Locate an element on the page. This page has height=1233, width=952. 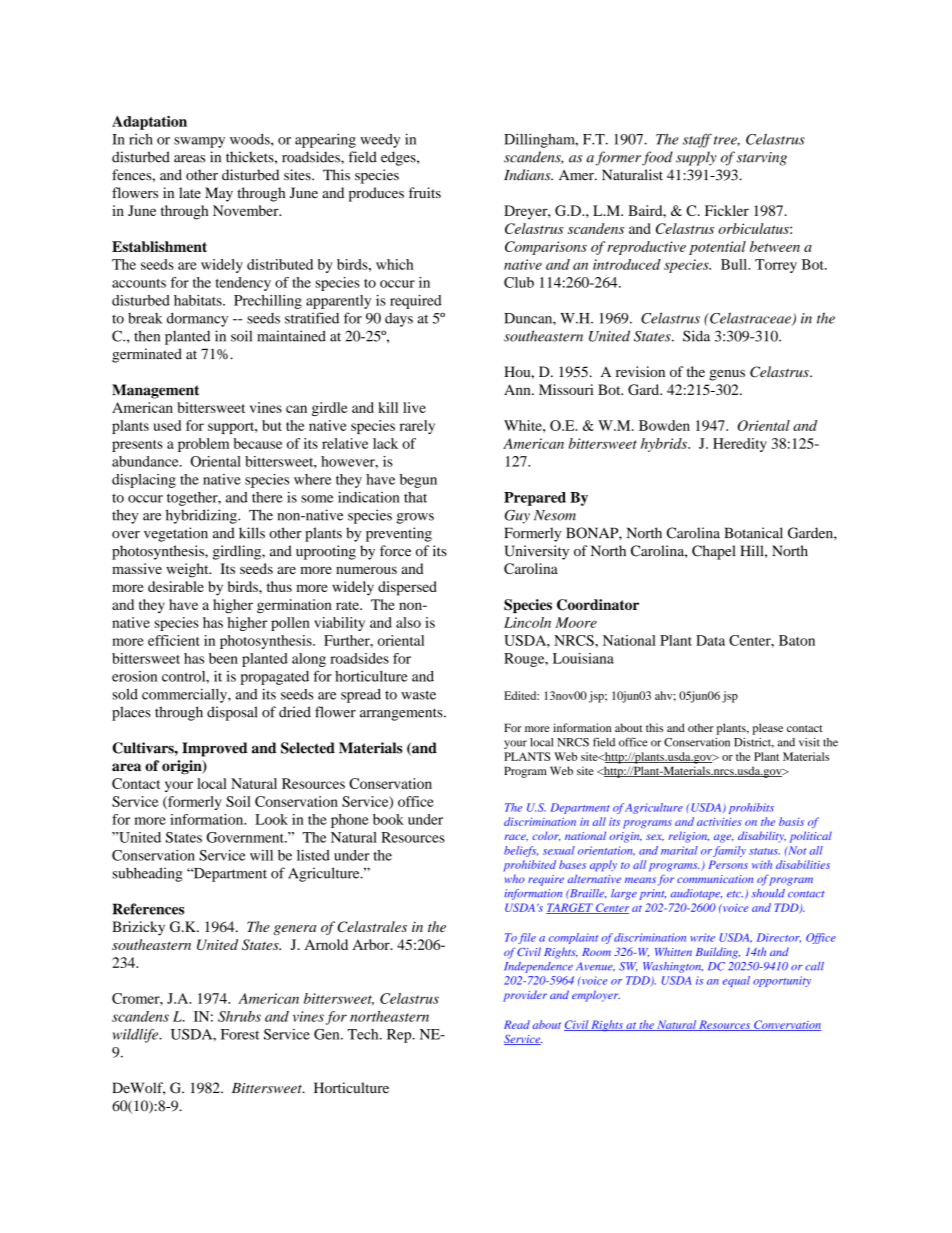
please is located at coordinates (768, 729).
